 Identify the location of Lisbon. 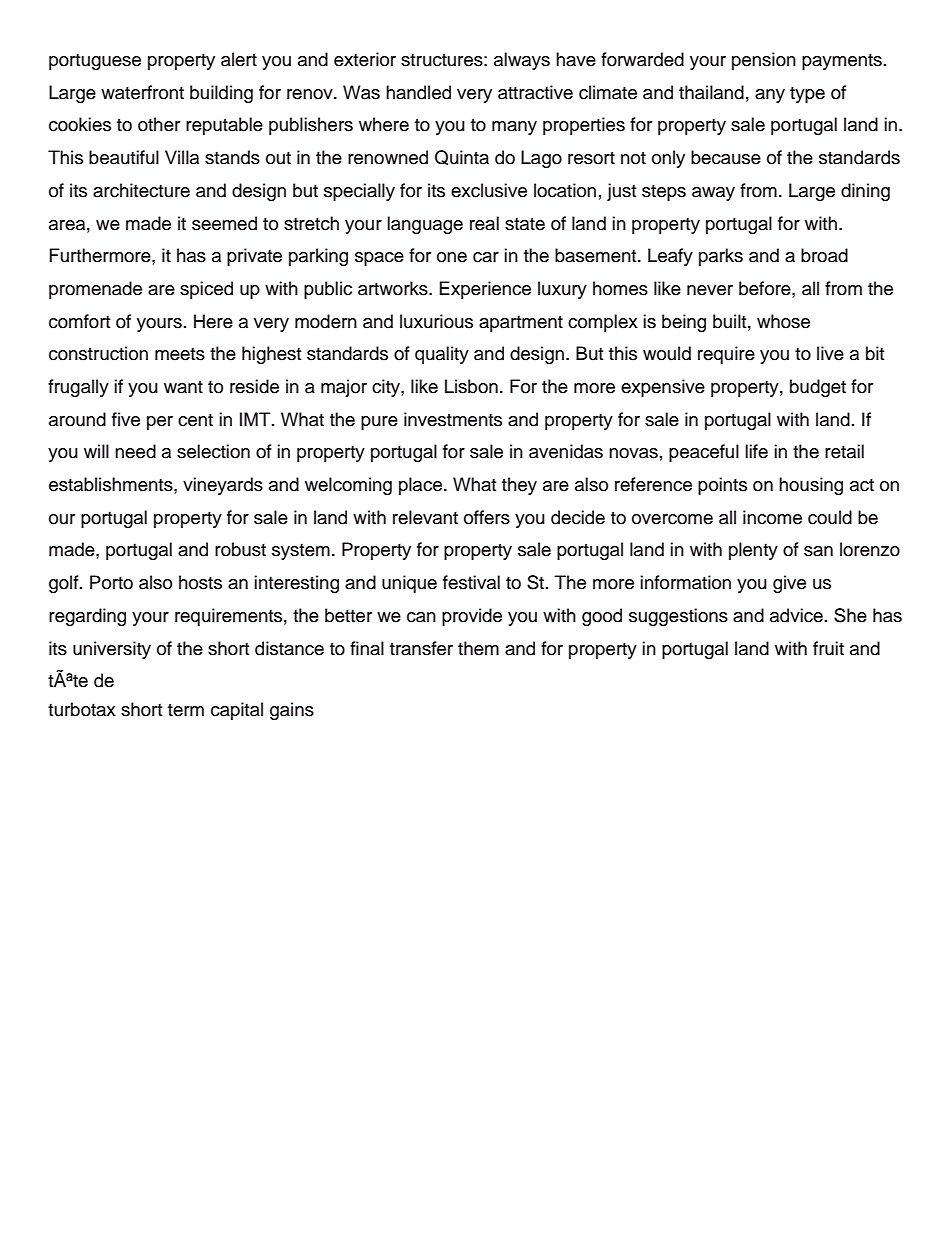
(471, 386).
